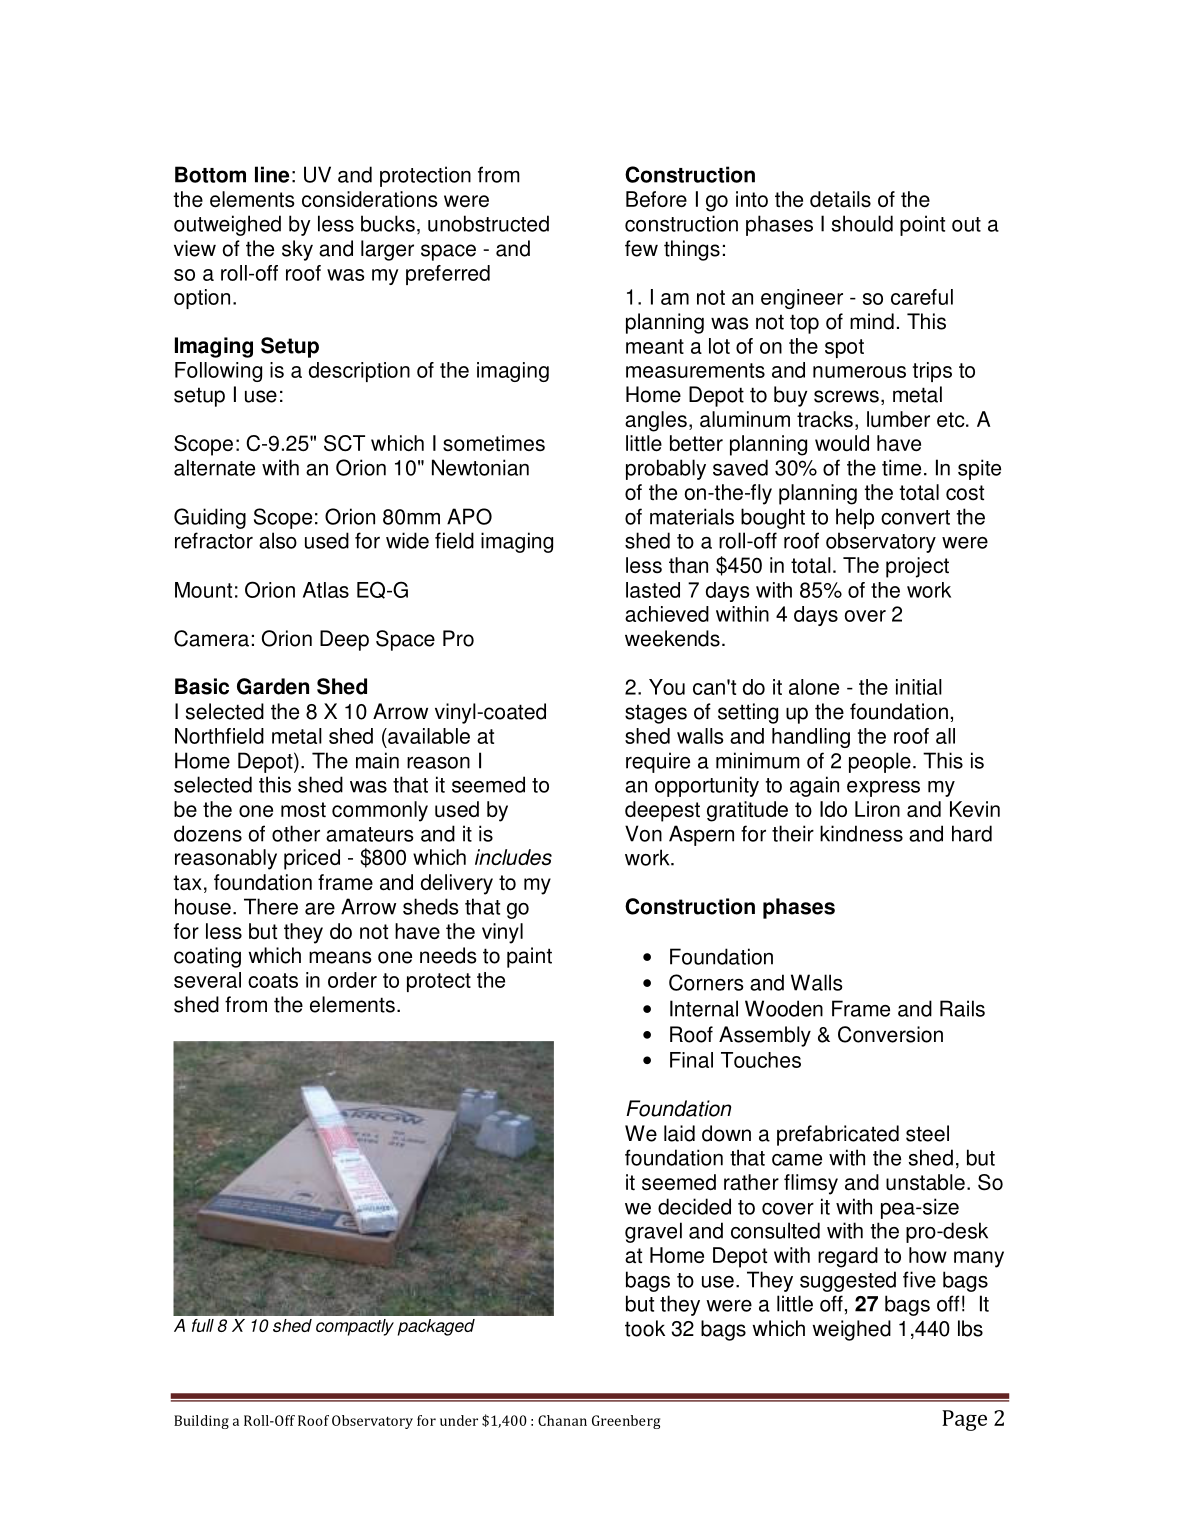  I want to click on few, so click(641, 248).
